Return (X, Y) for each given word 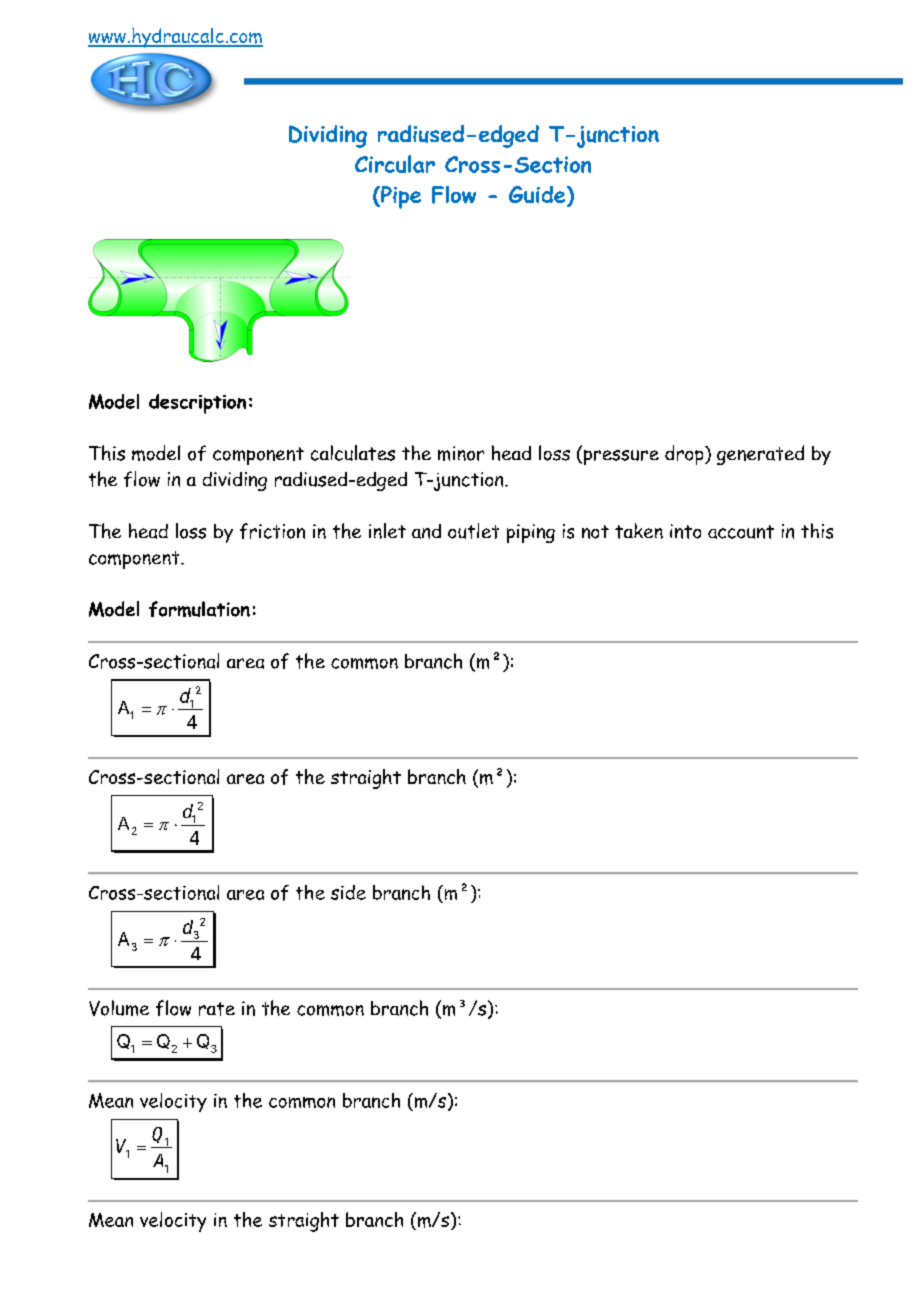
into (685, 531)
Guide (538, 196)
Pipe (400, 197)
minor (461, 453)
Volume (119, 1008)
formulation (199, 609)
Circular (395, 164)
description (197, 404)
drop (685, 455)
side (348, 892)
